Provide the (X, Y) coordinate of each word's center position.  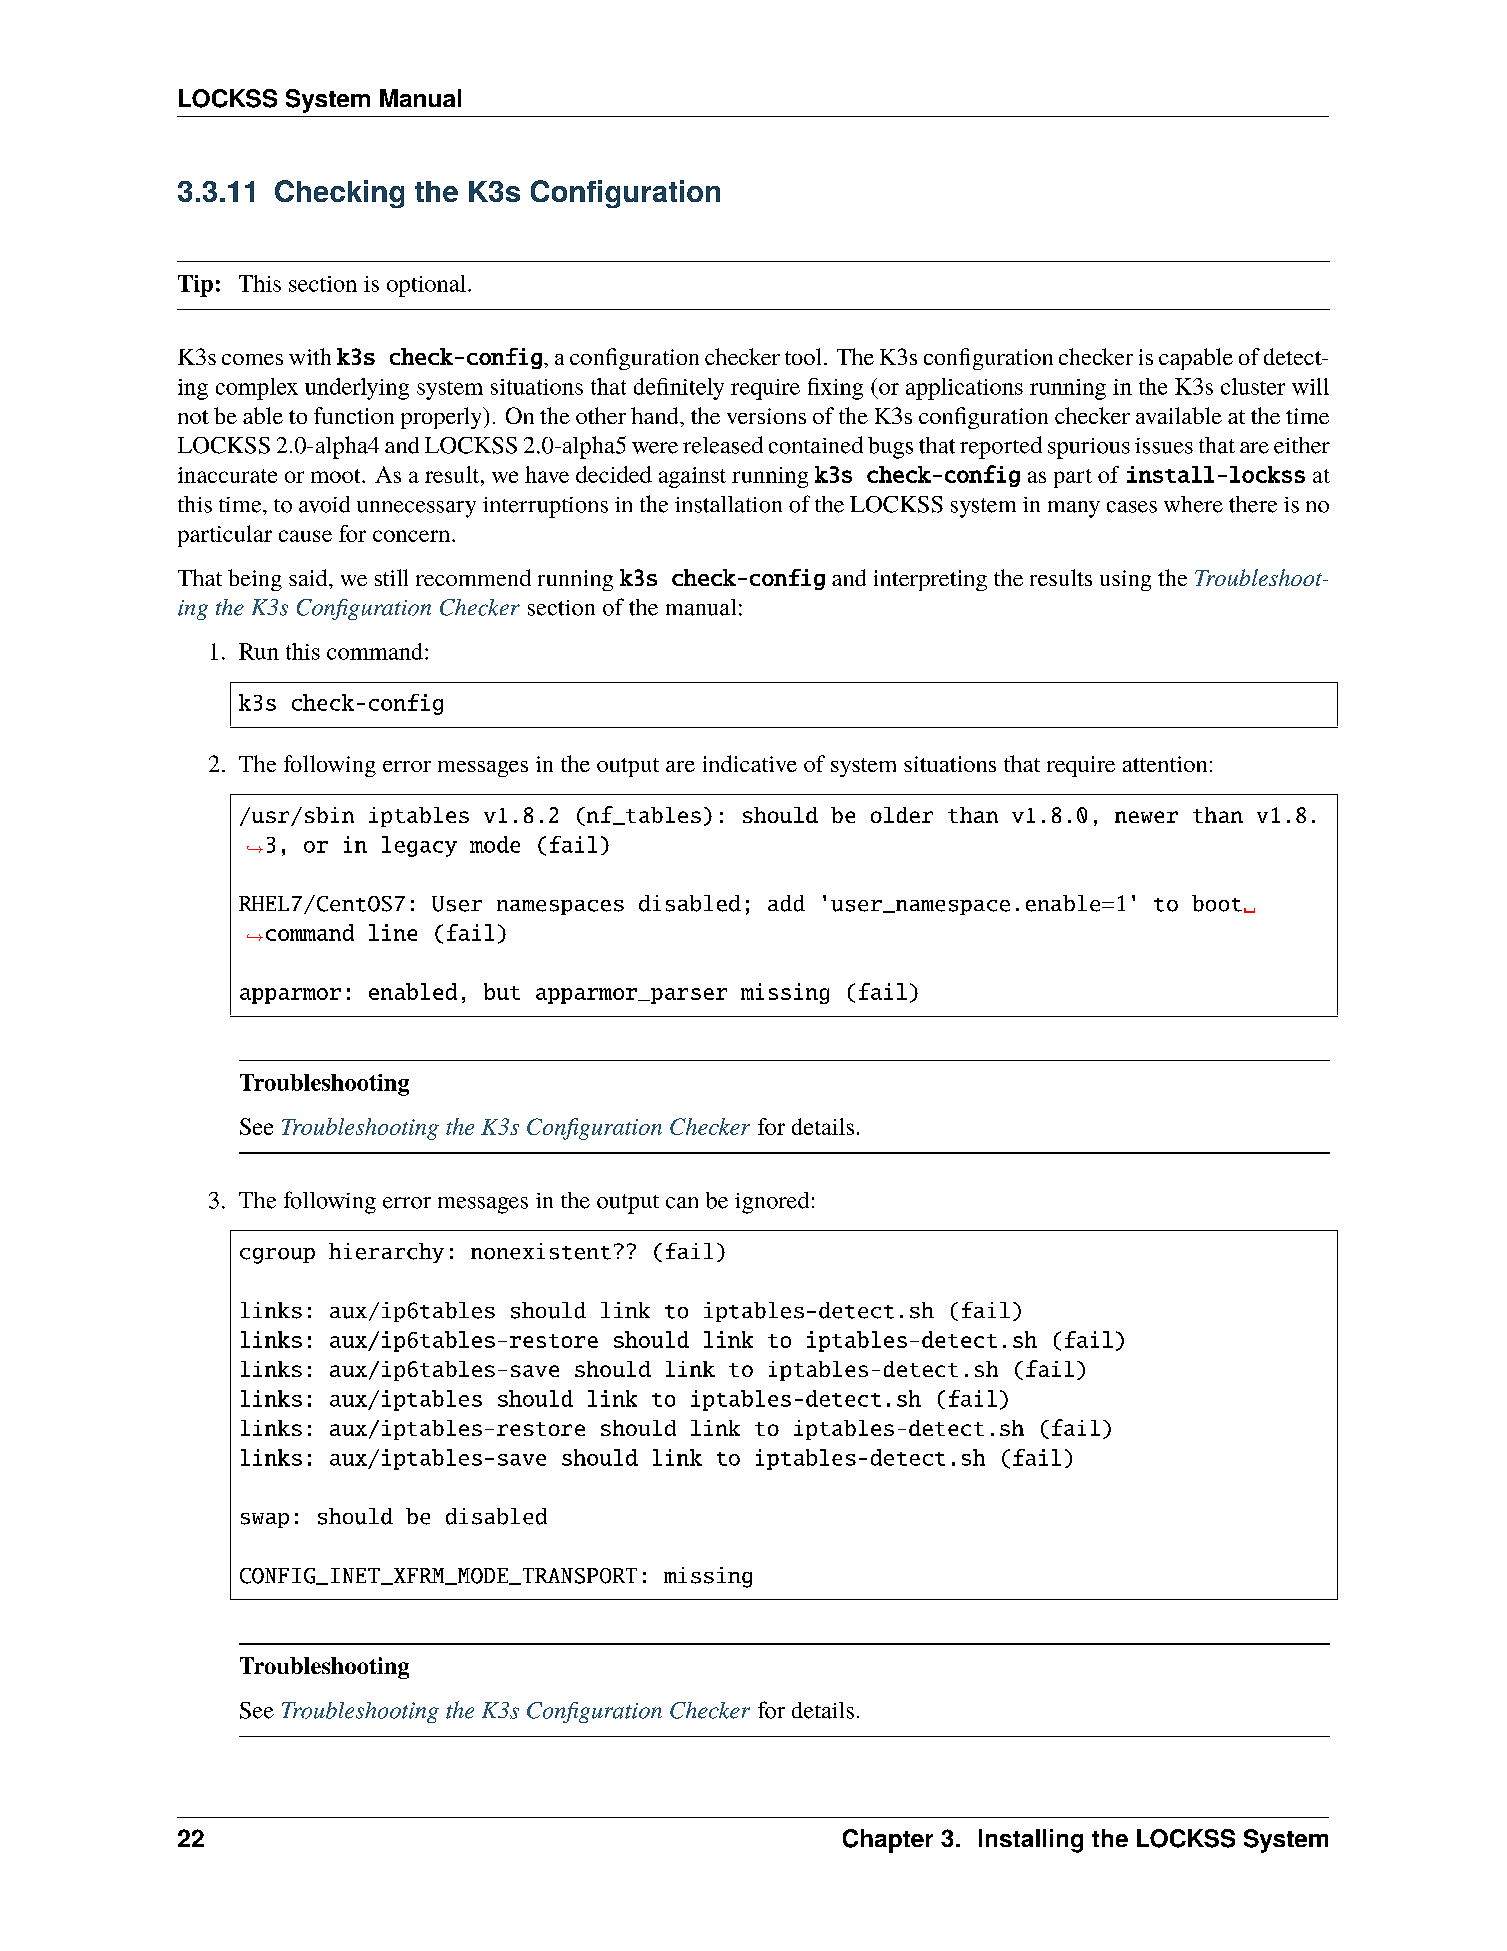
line (393, 932)
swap (265, 1520)
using (1125, 580)
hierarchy (386, 1253)
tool (803, 356)
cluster (1253, 386)
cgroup (277, 1256)
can (682, 1203)
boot (1217, 903)
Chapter (888, 1841)
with (310, 356)
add (786, 903)
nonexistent (541, 1251)
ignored (772, 1203)
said (309, 577)
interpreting (930, 580)
